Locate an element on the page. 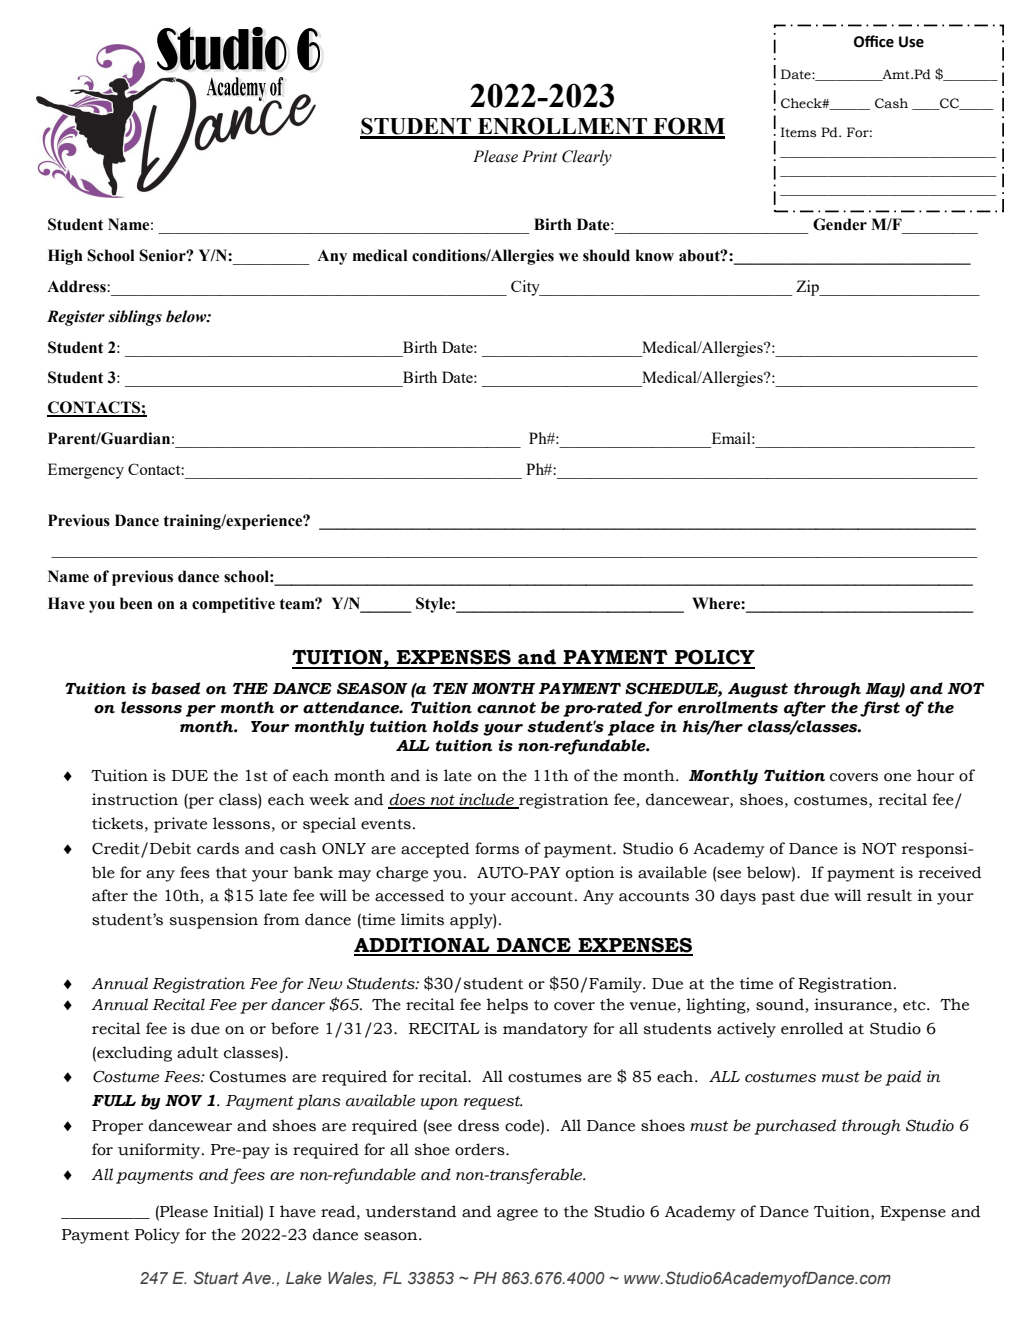 Image resolution: width=1031 pixels, height=1335 pixels. Emergency is located at coordinates (86, 471).
